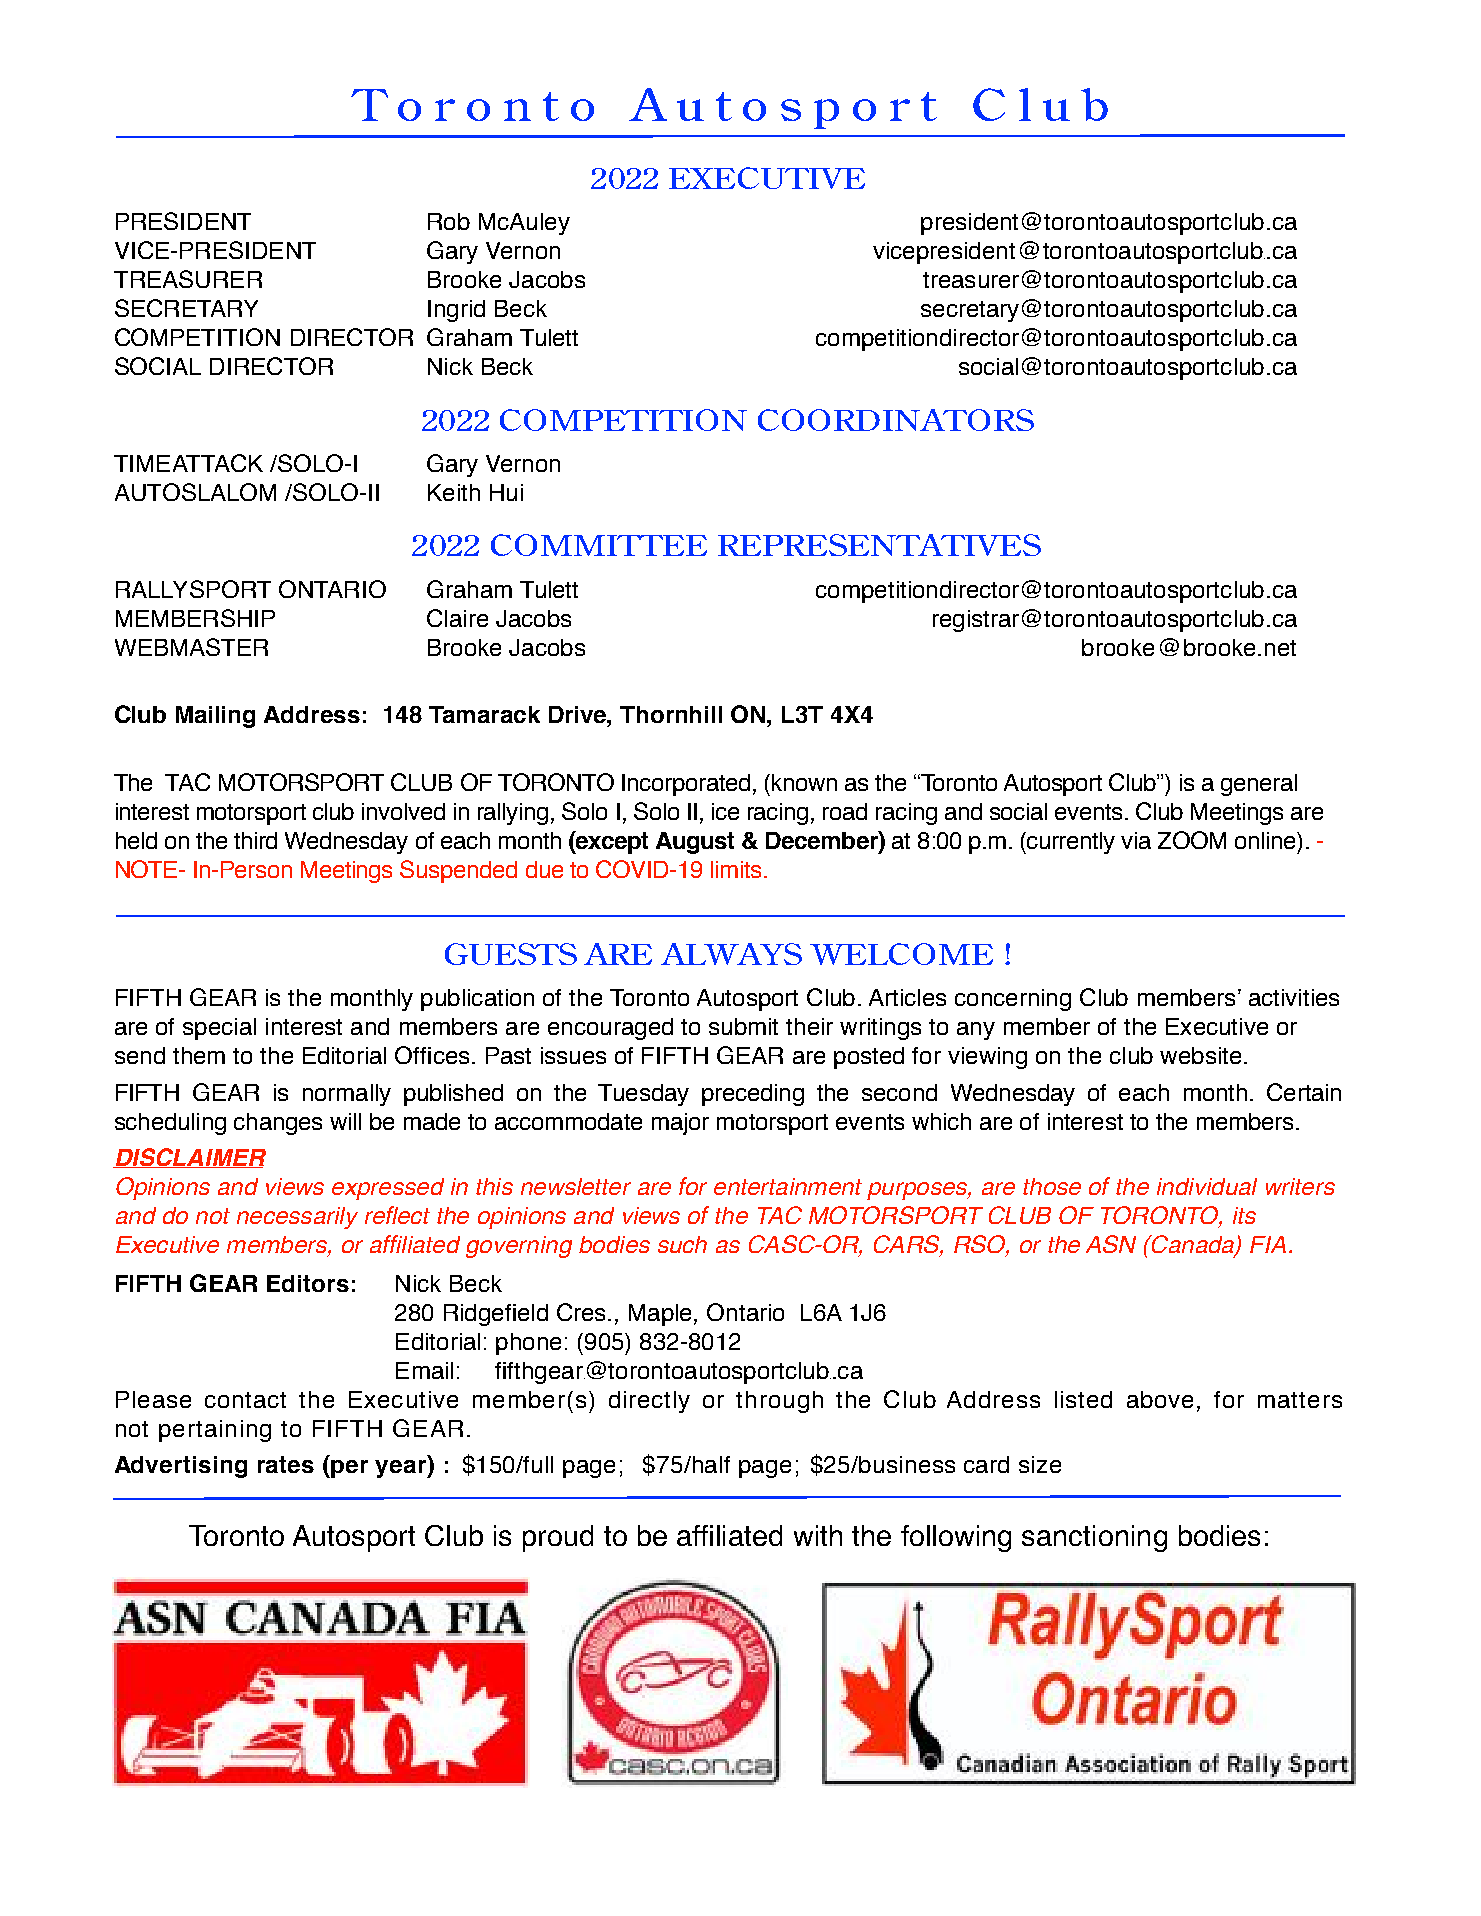  Describe the element at coordinates (297, 1218) in the screenshot. I see `necessarily` at that location.
